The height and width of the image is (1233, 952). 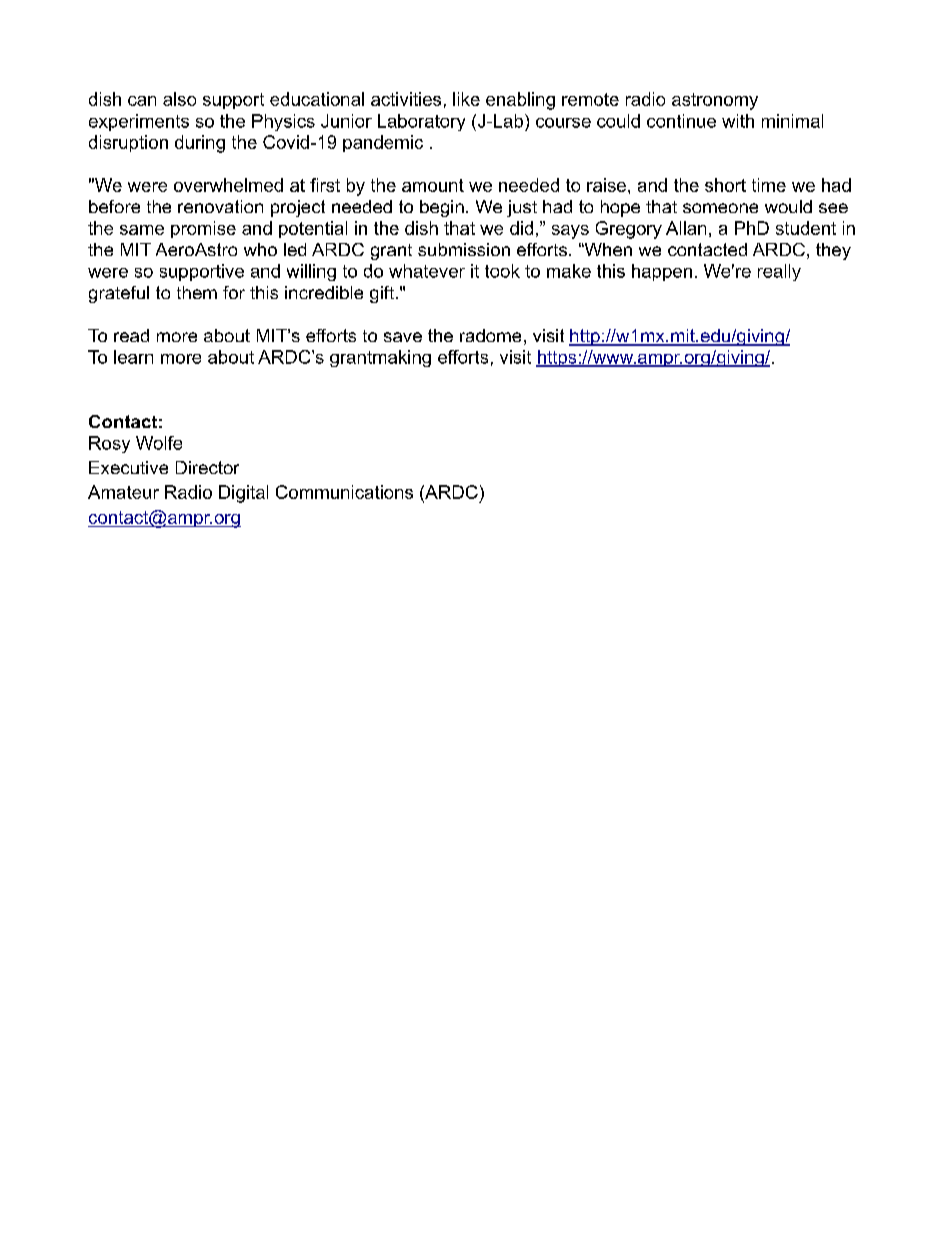 What do you see at coordinates (207, 467) in the image?
I see `Director` at bounding box center [207, 467].
